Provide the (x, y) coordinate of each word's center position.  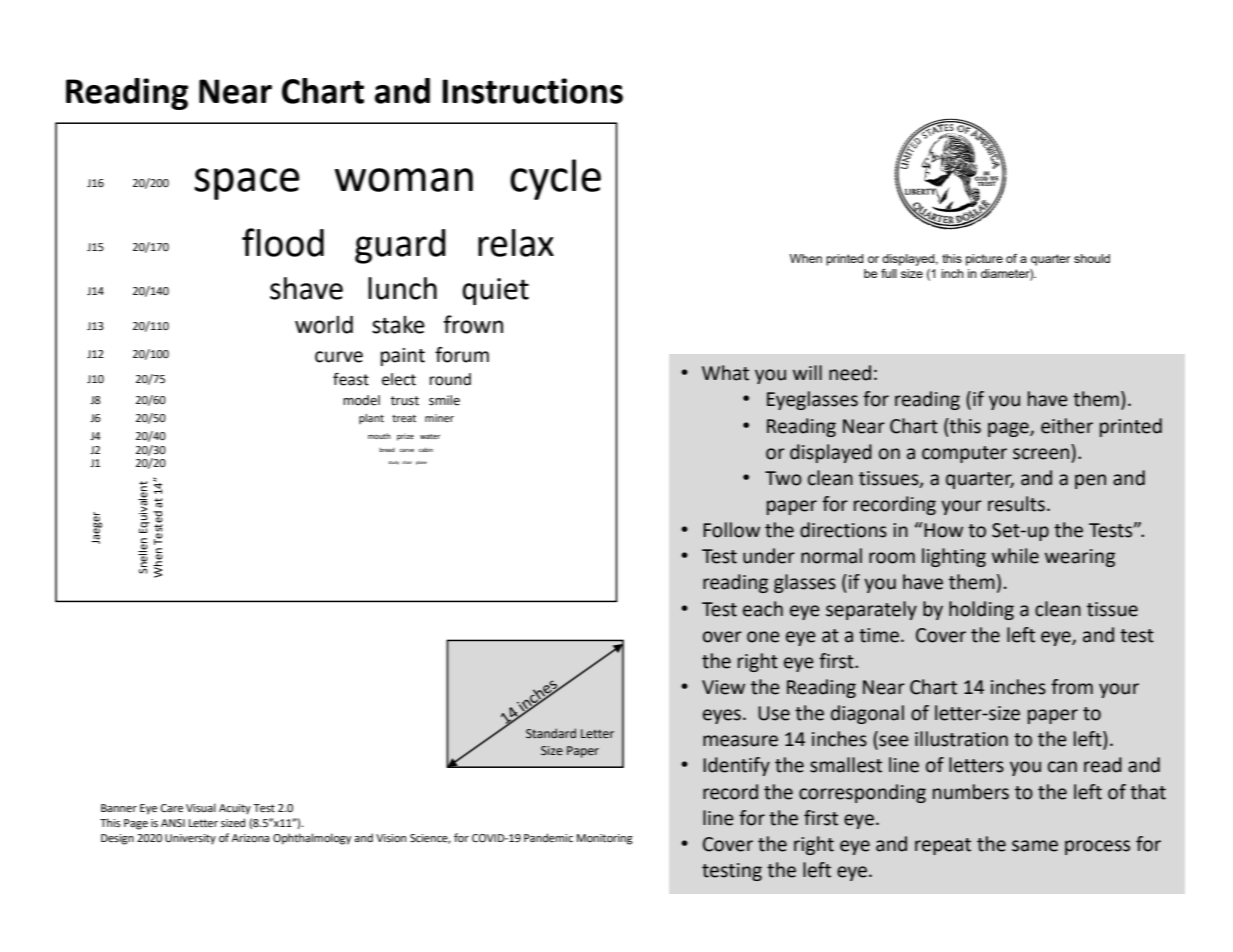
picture (984, 260)
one (763, 637)
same (1035, 846)
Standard (551, 733)
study (393, 463)
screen (1041, 454)
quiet (495, 291)
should (1092, 258)
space (247, 184)
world (324, 325)
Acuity (235, 809)
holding (981, 610)
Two (783, 478)
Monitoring (605, 839)
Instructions (532, 91)
